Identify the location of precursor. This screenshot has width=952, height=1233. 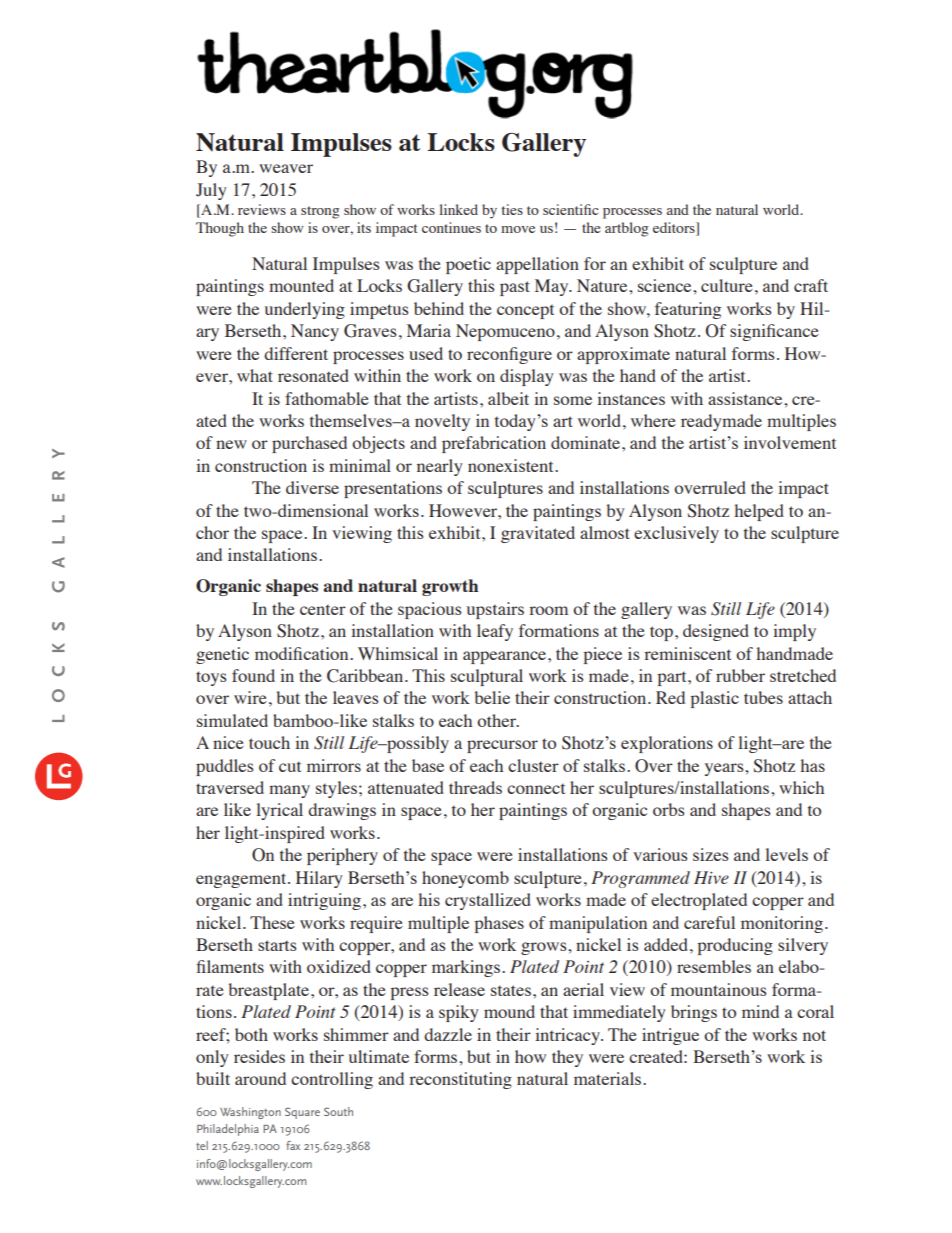
(502, 746).
